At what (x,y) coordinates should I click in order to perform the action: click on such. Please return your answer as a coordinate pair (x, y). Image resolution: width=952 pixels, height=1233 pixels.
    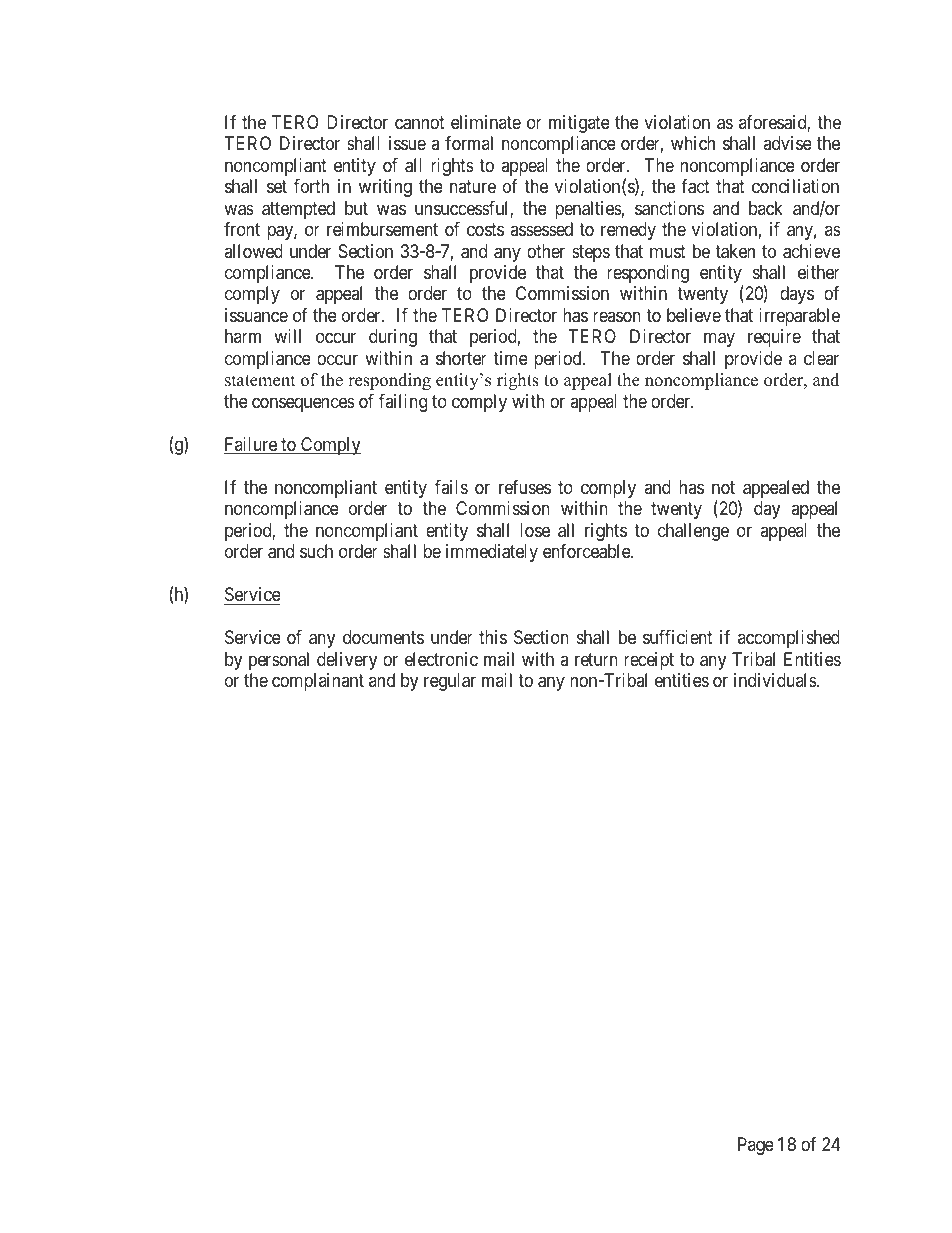
    Looking at the image, I should click on (316, 551).
